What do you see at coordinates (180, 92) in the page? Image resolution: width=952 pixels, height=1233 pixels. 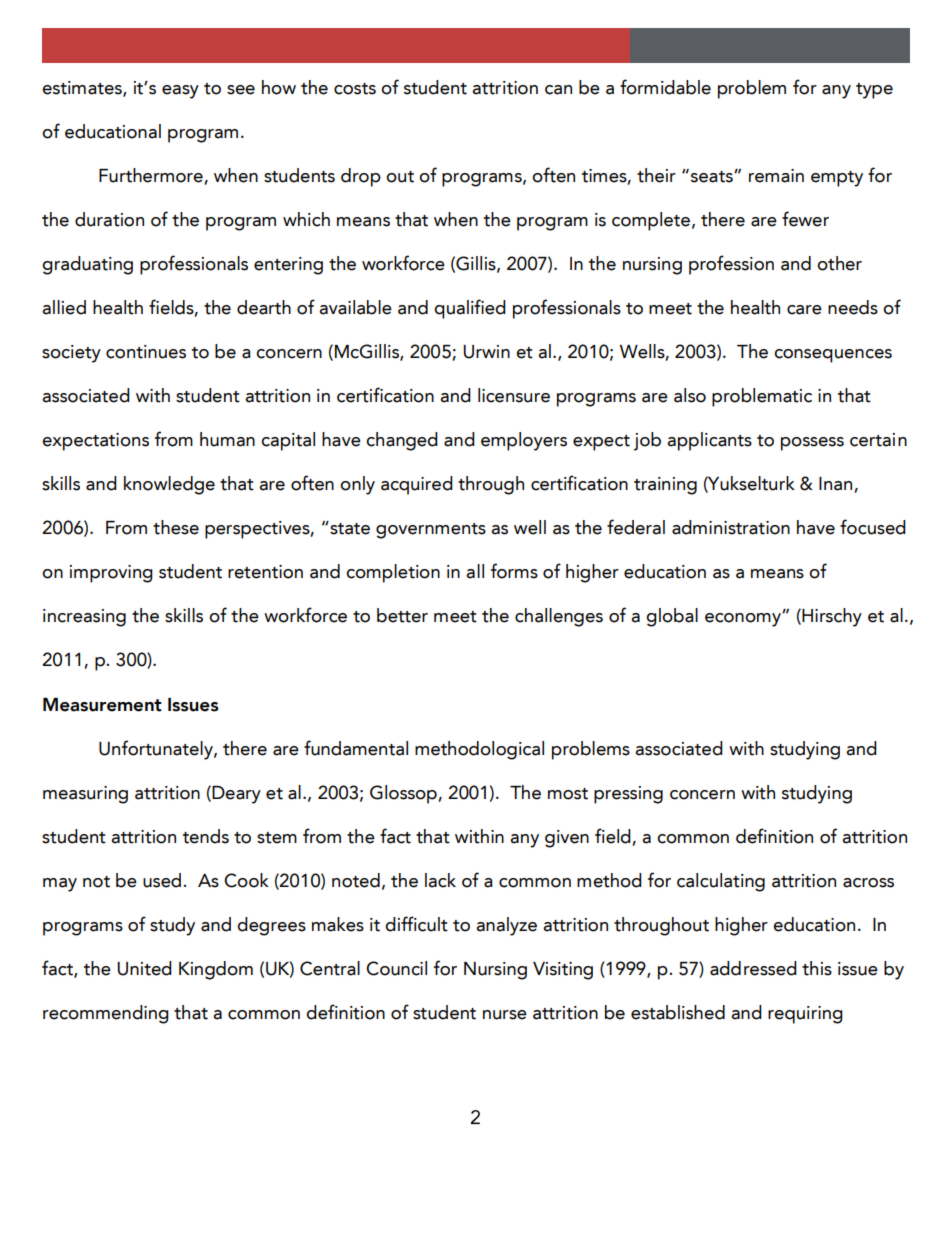 I see `easy` at bounding box center [180, 92].
